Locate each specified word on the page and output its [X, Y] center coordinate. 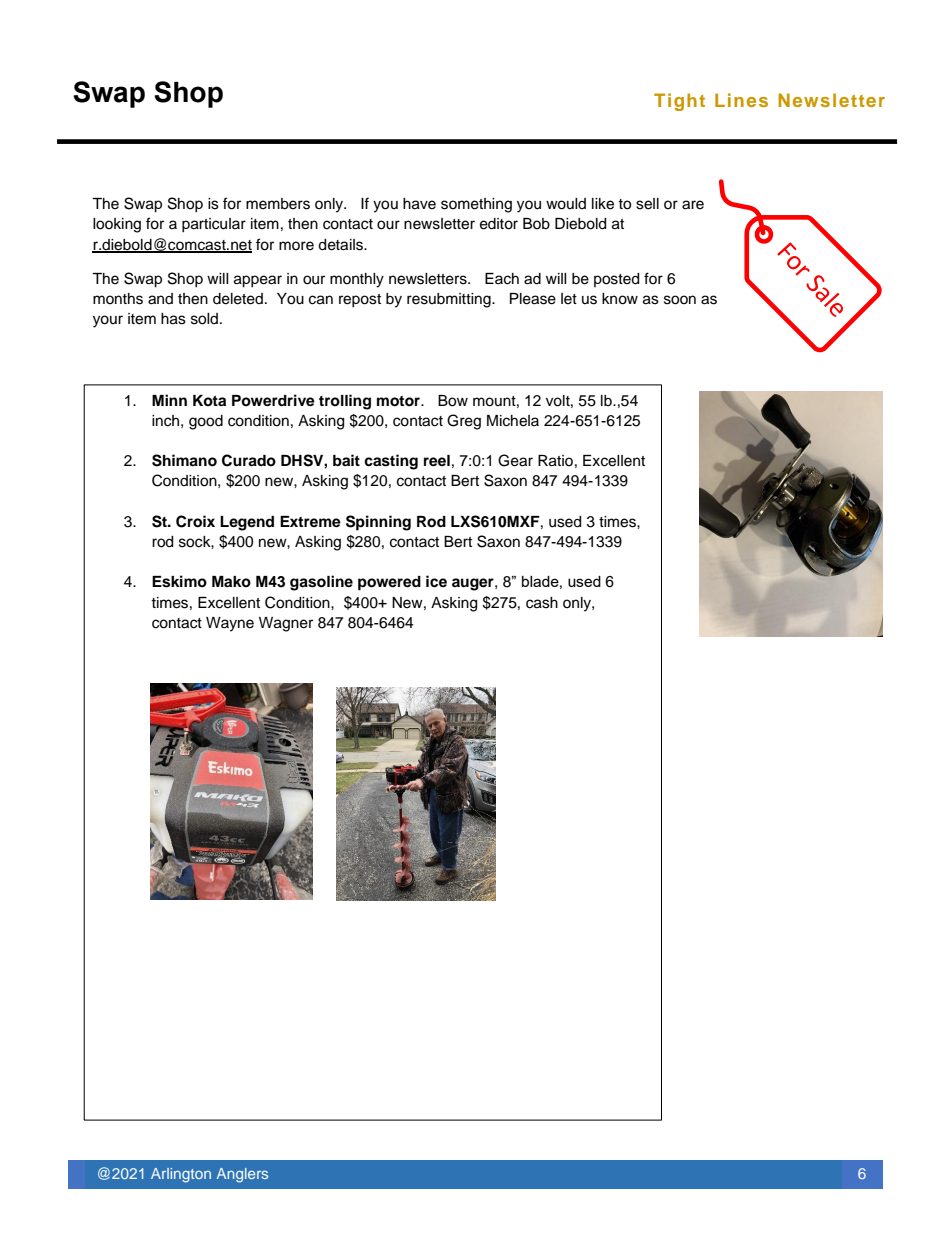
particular [214, 225]
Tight [679, 102]
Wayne [230, 624]
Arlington [181, 1175]
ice [436, 581]
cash [542, 603]
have [419, 204]
